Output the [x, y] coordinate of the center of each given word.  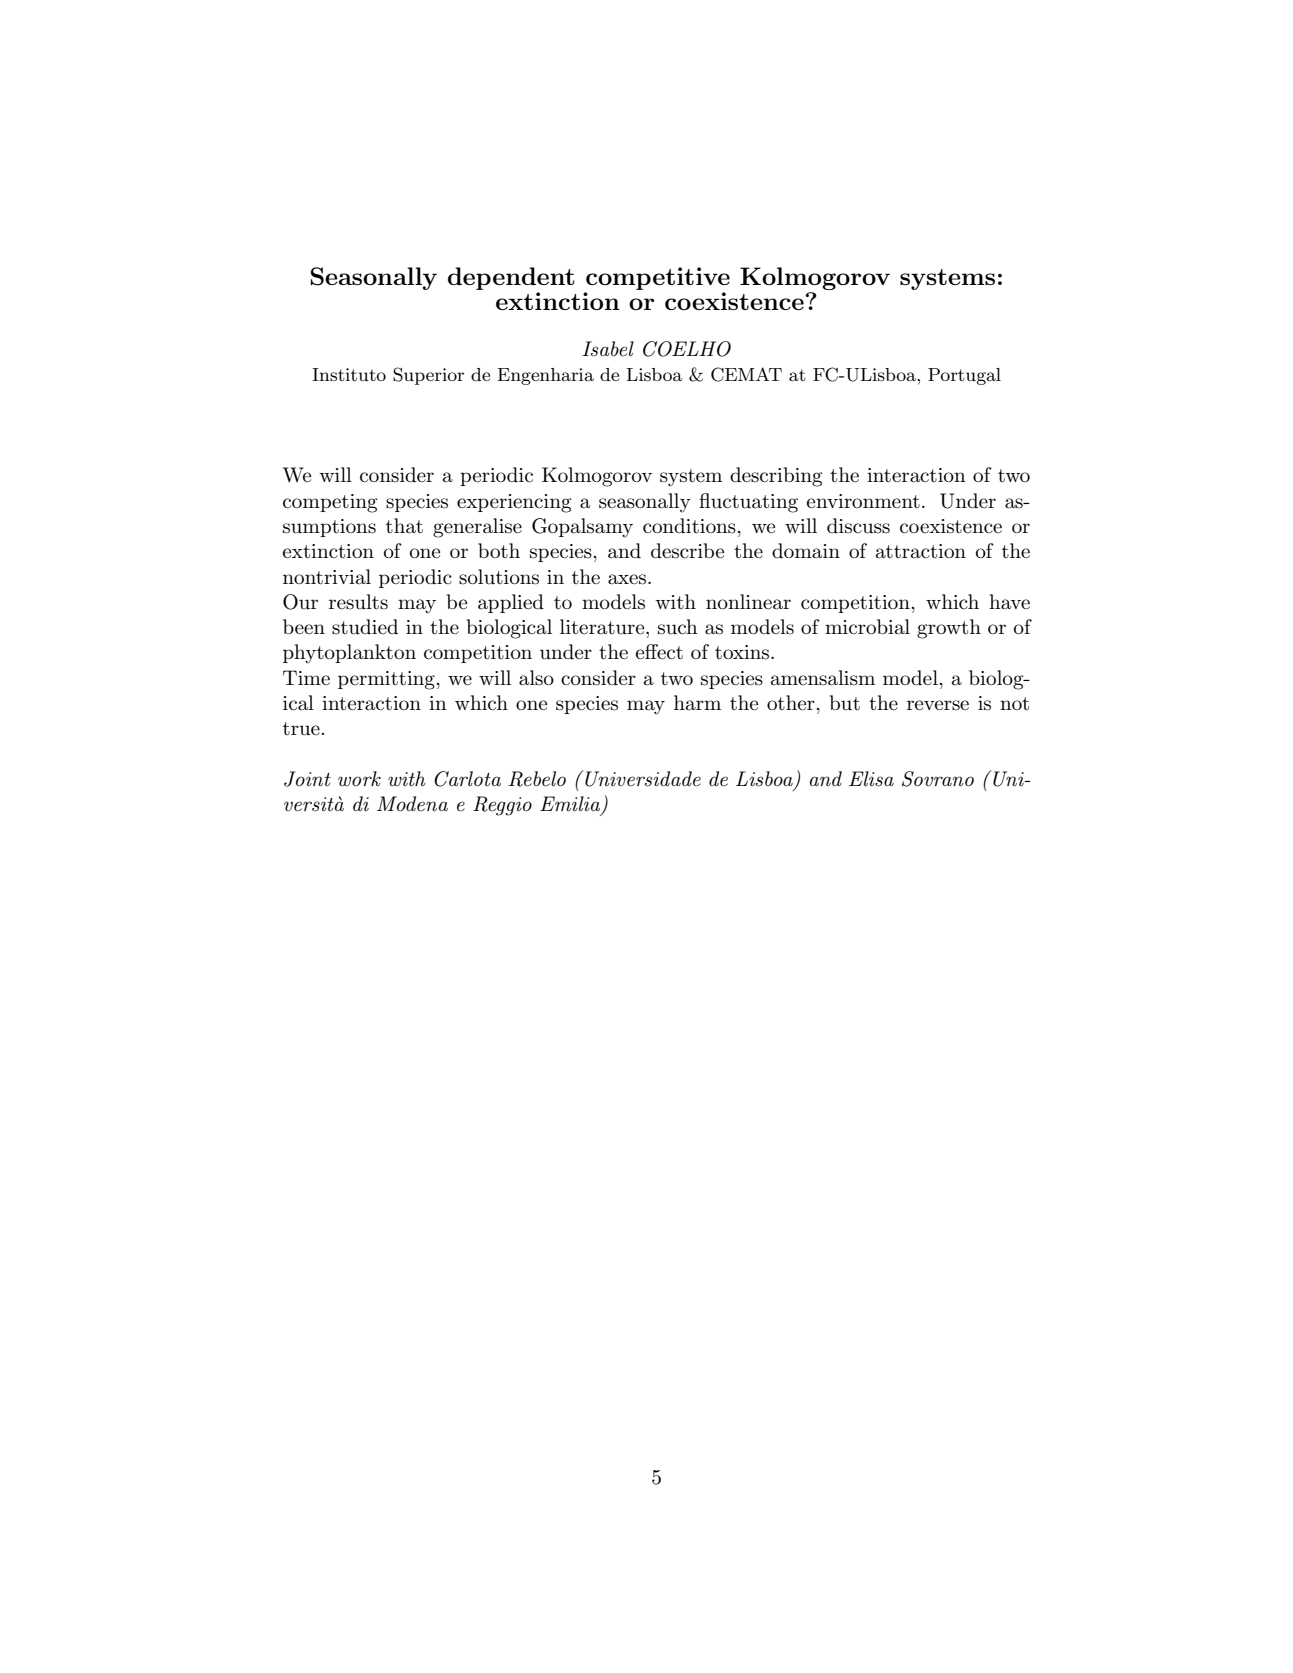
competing [330, 503]
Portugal [964, 376]
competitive [658, 278]
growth [949, 629]
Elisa [871, 779]
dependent [511, 278]
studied [365, 627]
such [678, 627]
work [359, 779]
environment [863, 501]
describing [776, 477]
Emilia [571, 804]
